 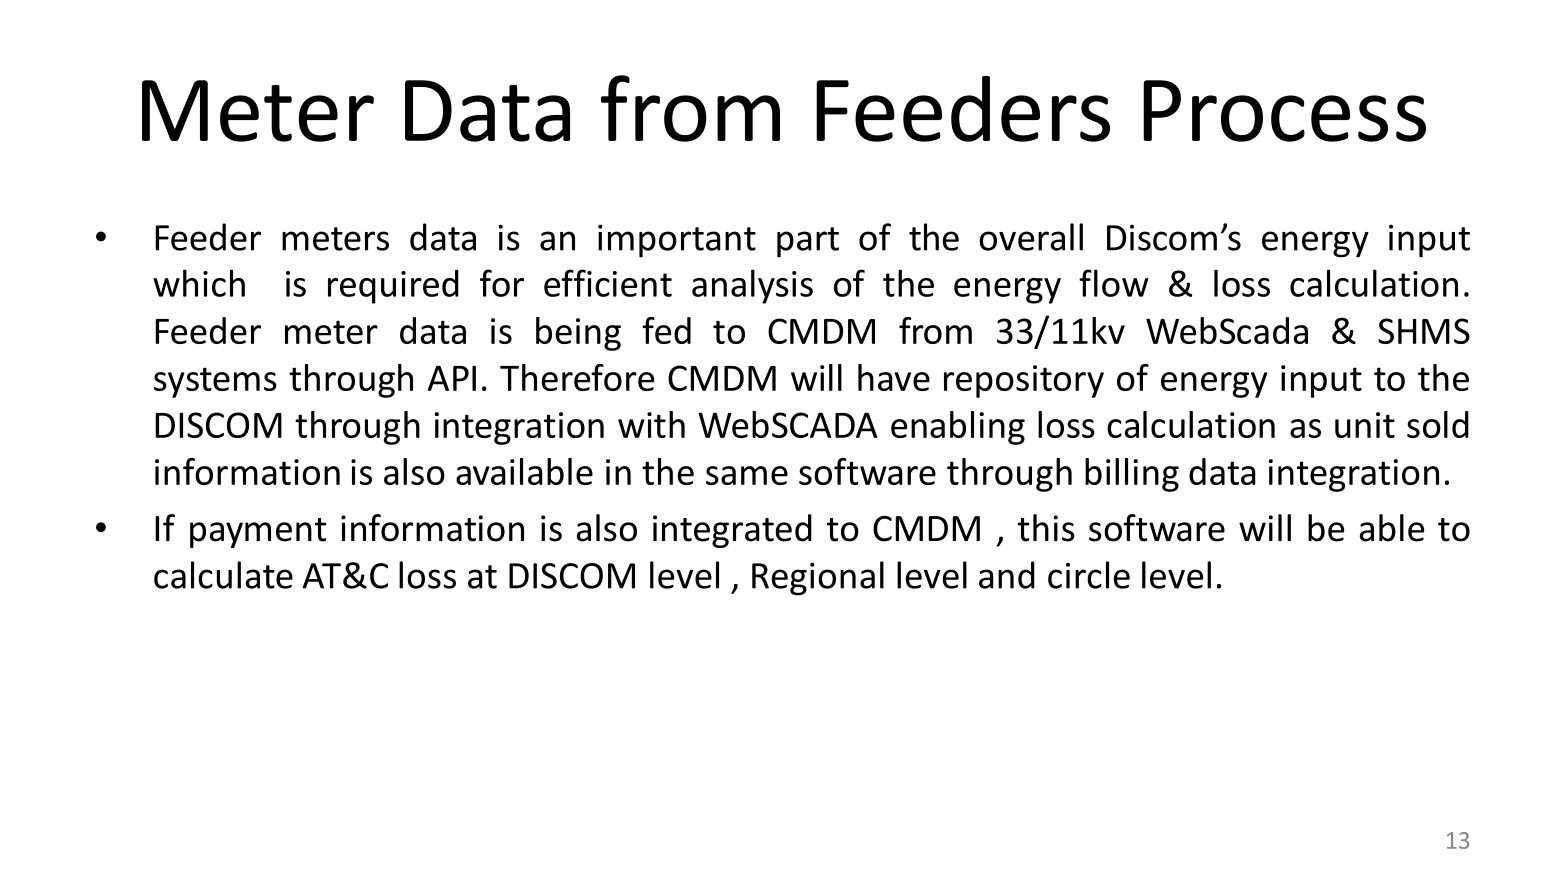 I want to click on repository, so click(x=1024, y=381).
